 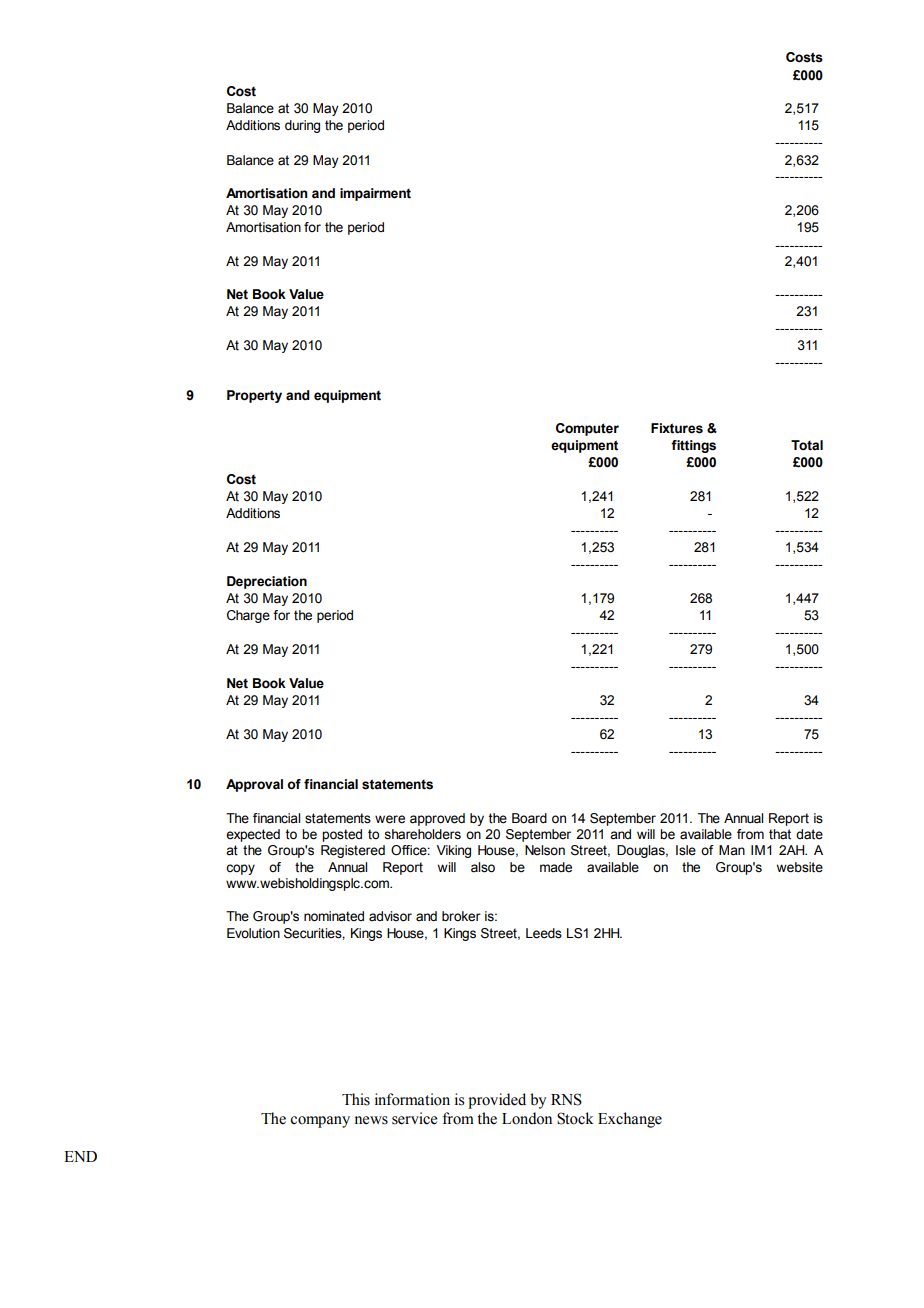 I want to click on Charge, so click(x=248, y=616).
